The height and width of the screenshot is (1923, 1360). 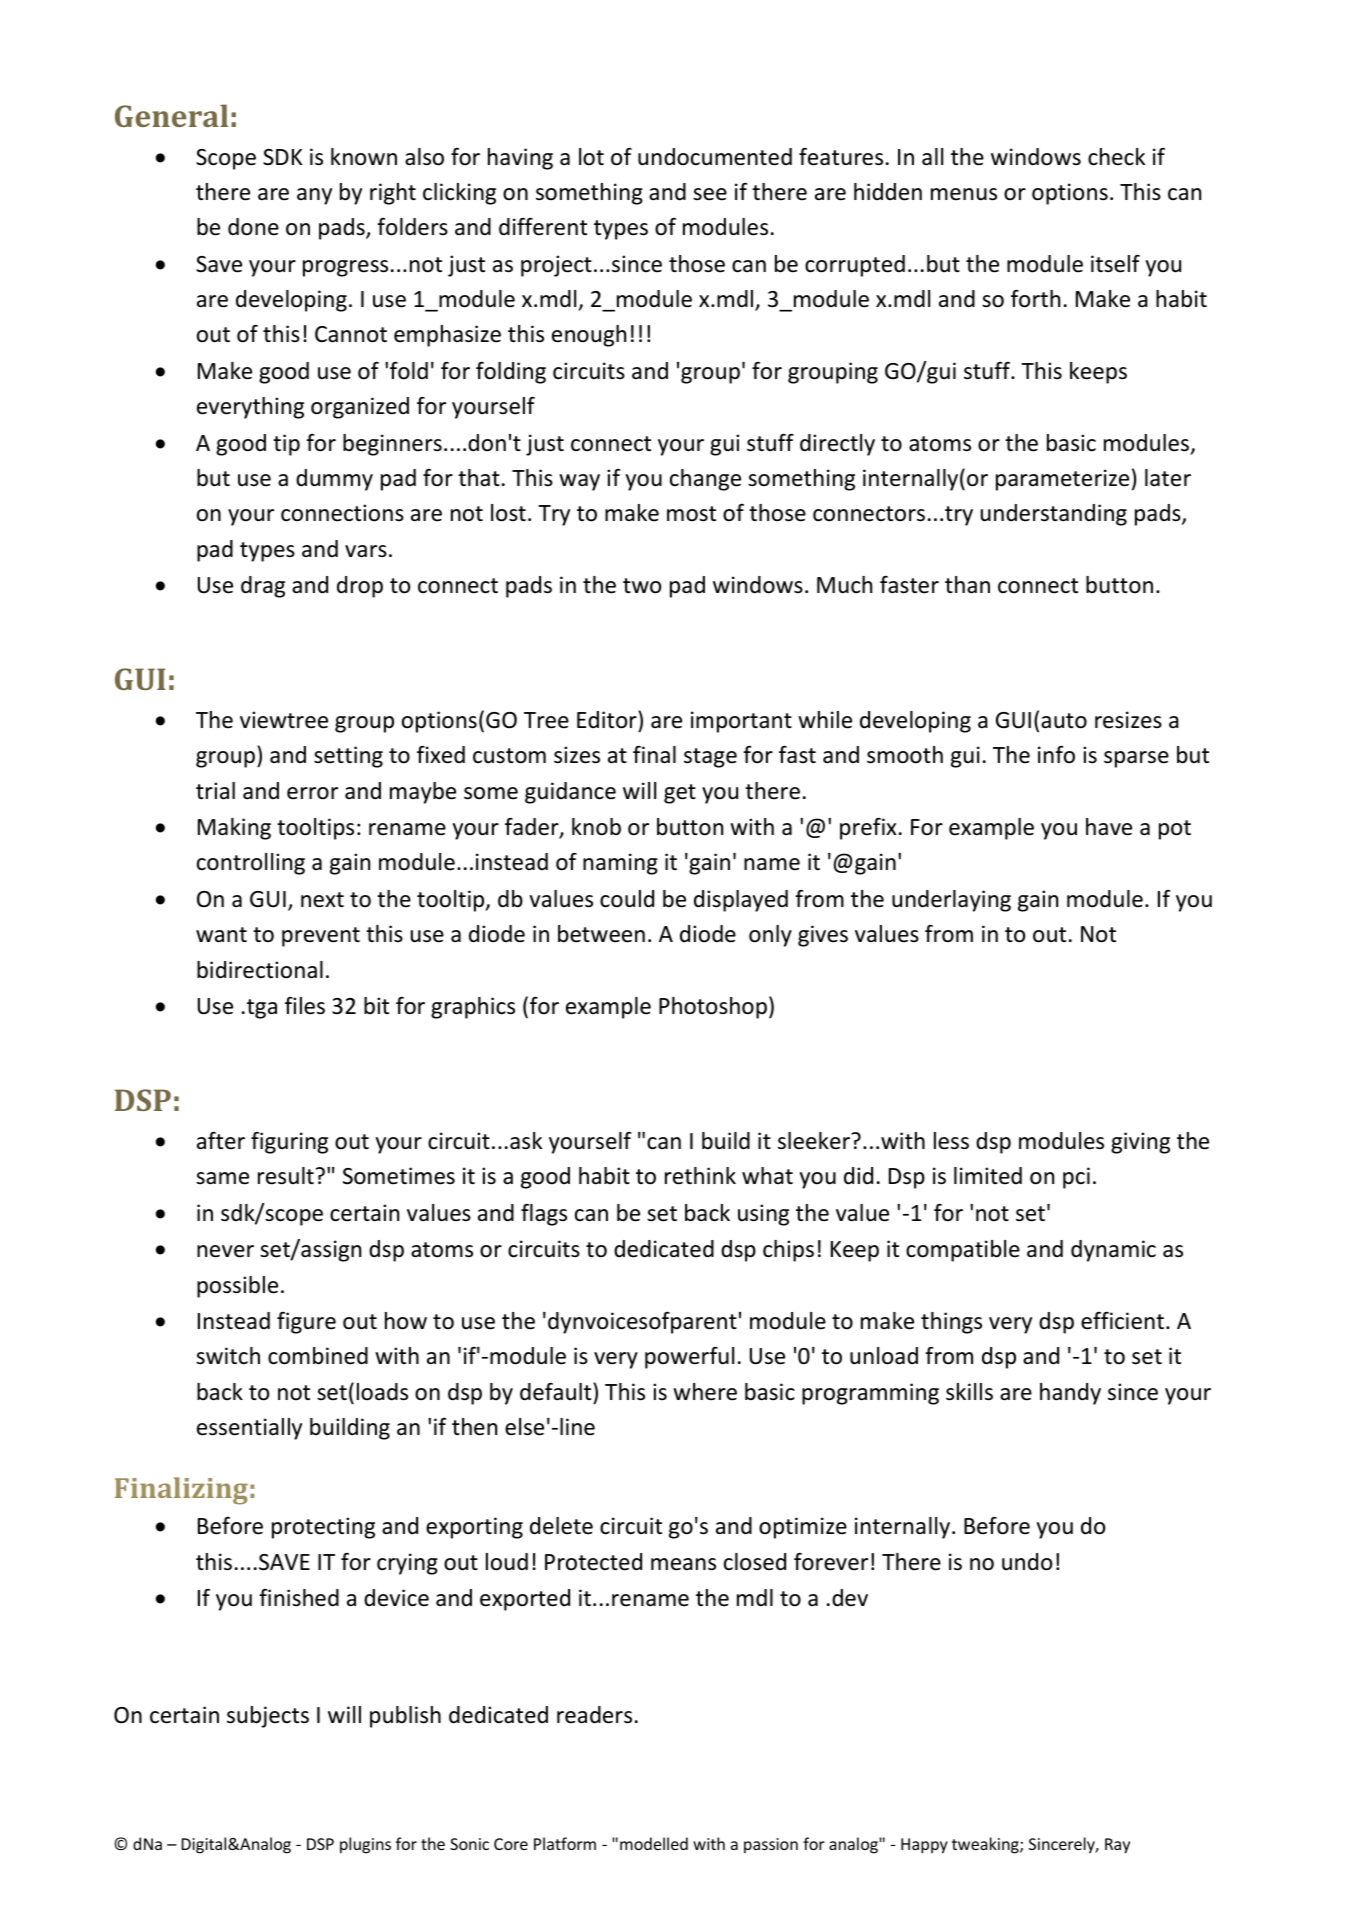 I want to click on files, so click(x=305, y=1005).
